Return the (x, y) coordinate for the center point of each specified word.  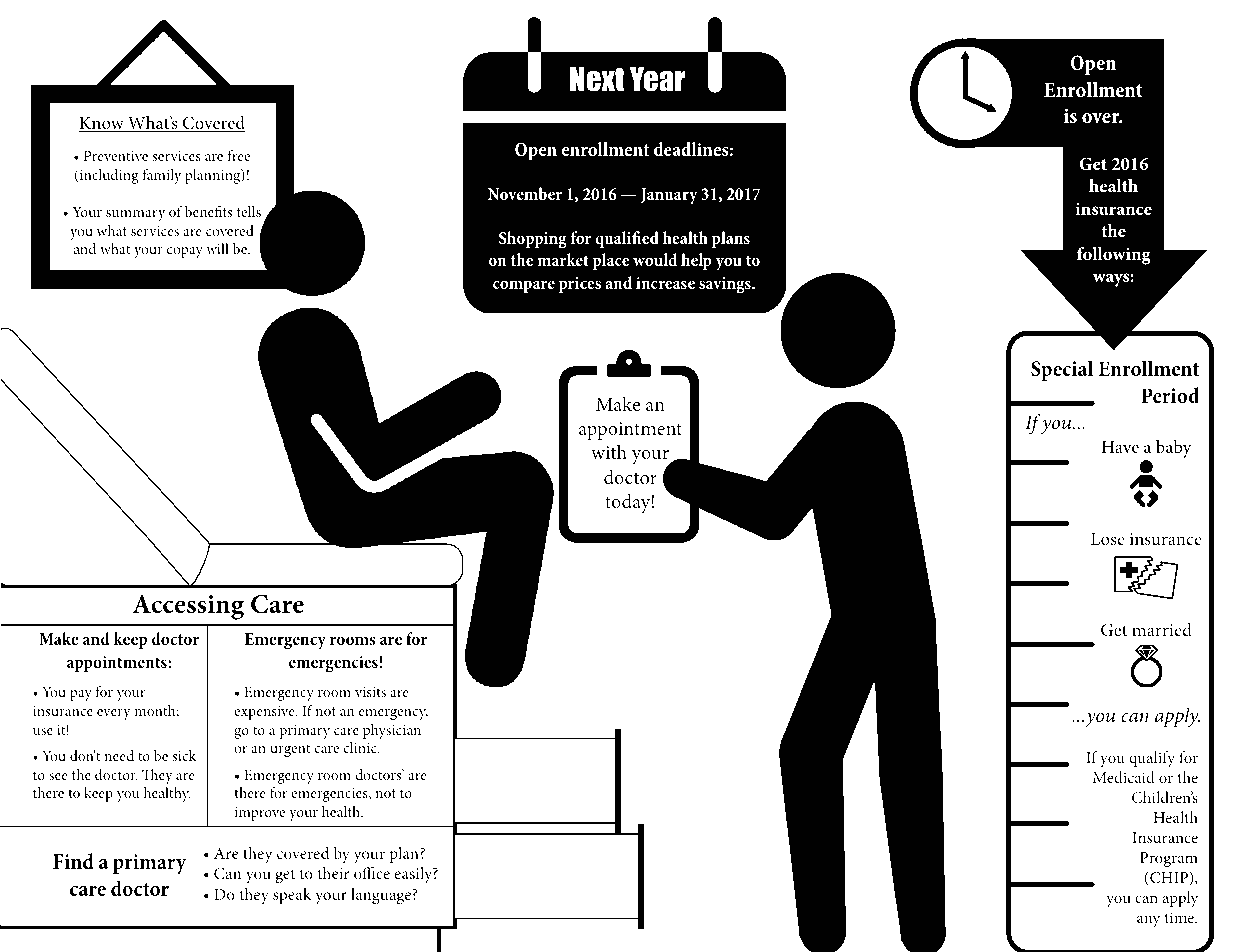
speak (292, 896)
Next (597, 79)
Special (1062, 370)
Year (657, 79)
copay (185, 252)
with (609, 451)
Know (102, 124)
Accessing (188, 607)
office (372, 873)
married (1162, 629)
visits (370, 692)
